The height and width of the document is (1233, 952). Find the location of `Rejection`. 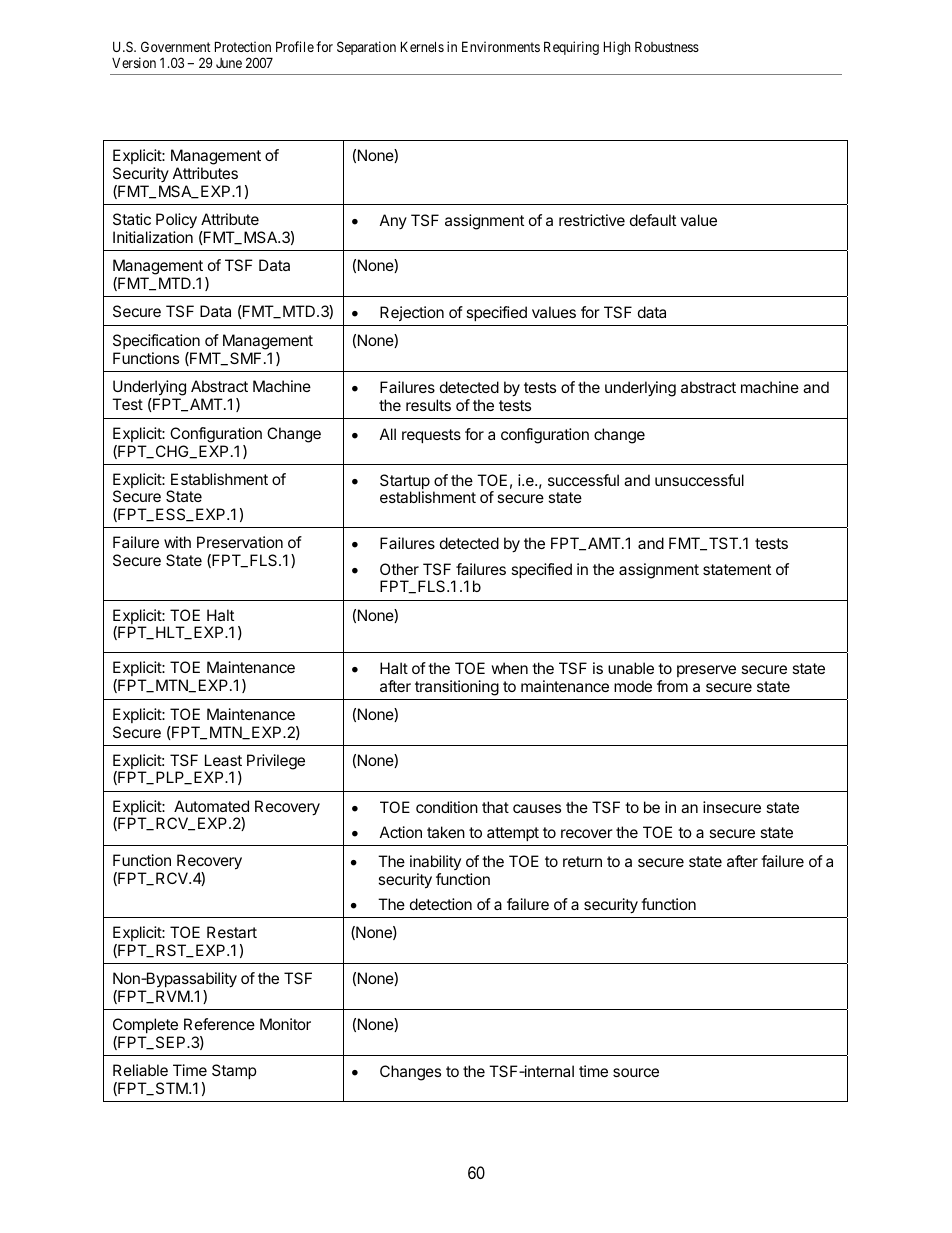

Rejection is located at coordinates (412, 313).
